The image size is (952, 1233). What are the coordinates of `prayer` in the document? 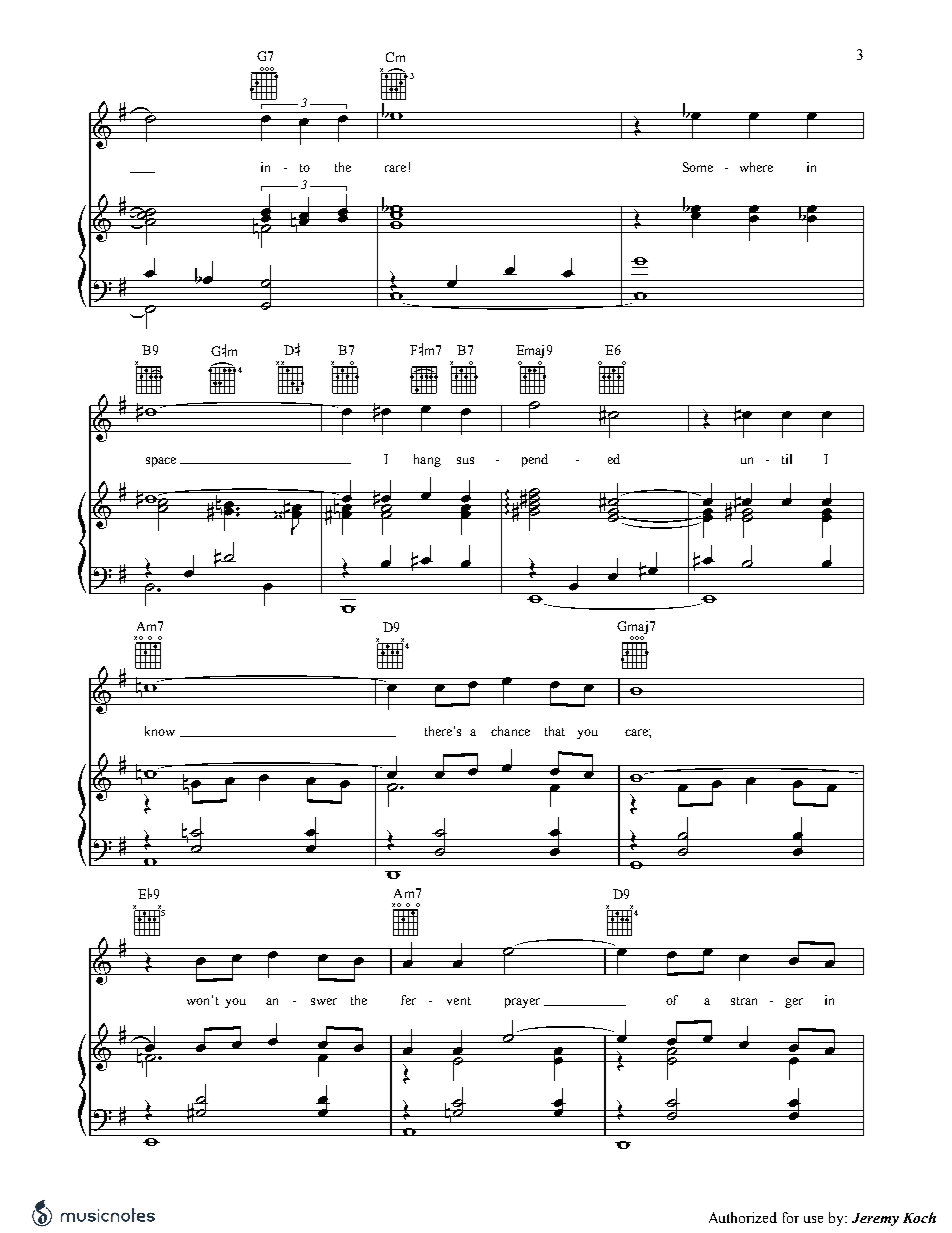 It's located at (522, 1003).
